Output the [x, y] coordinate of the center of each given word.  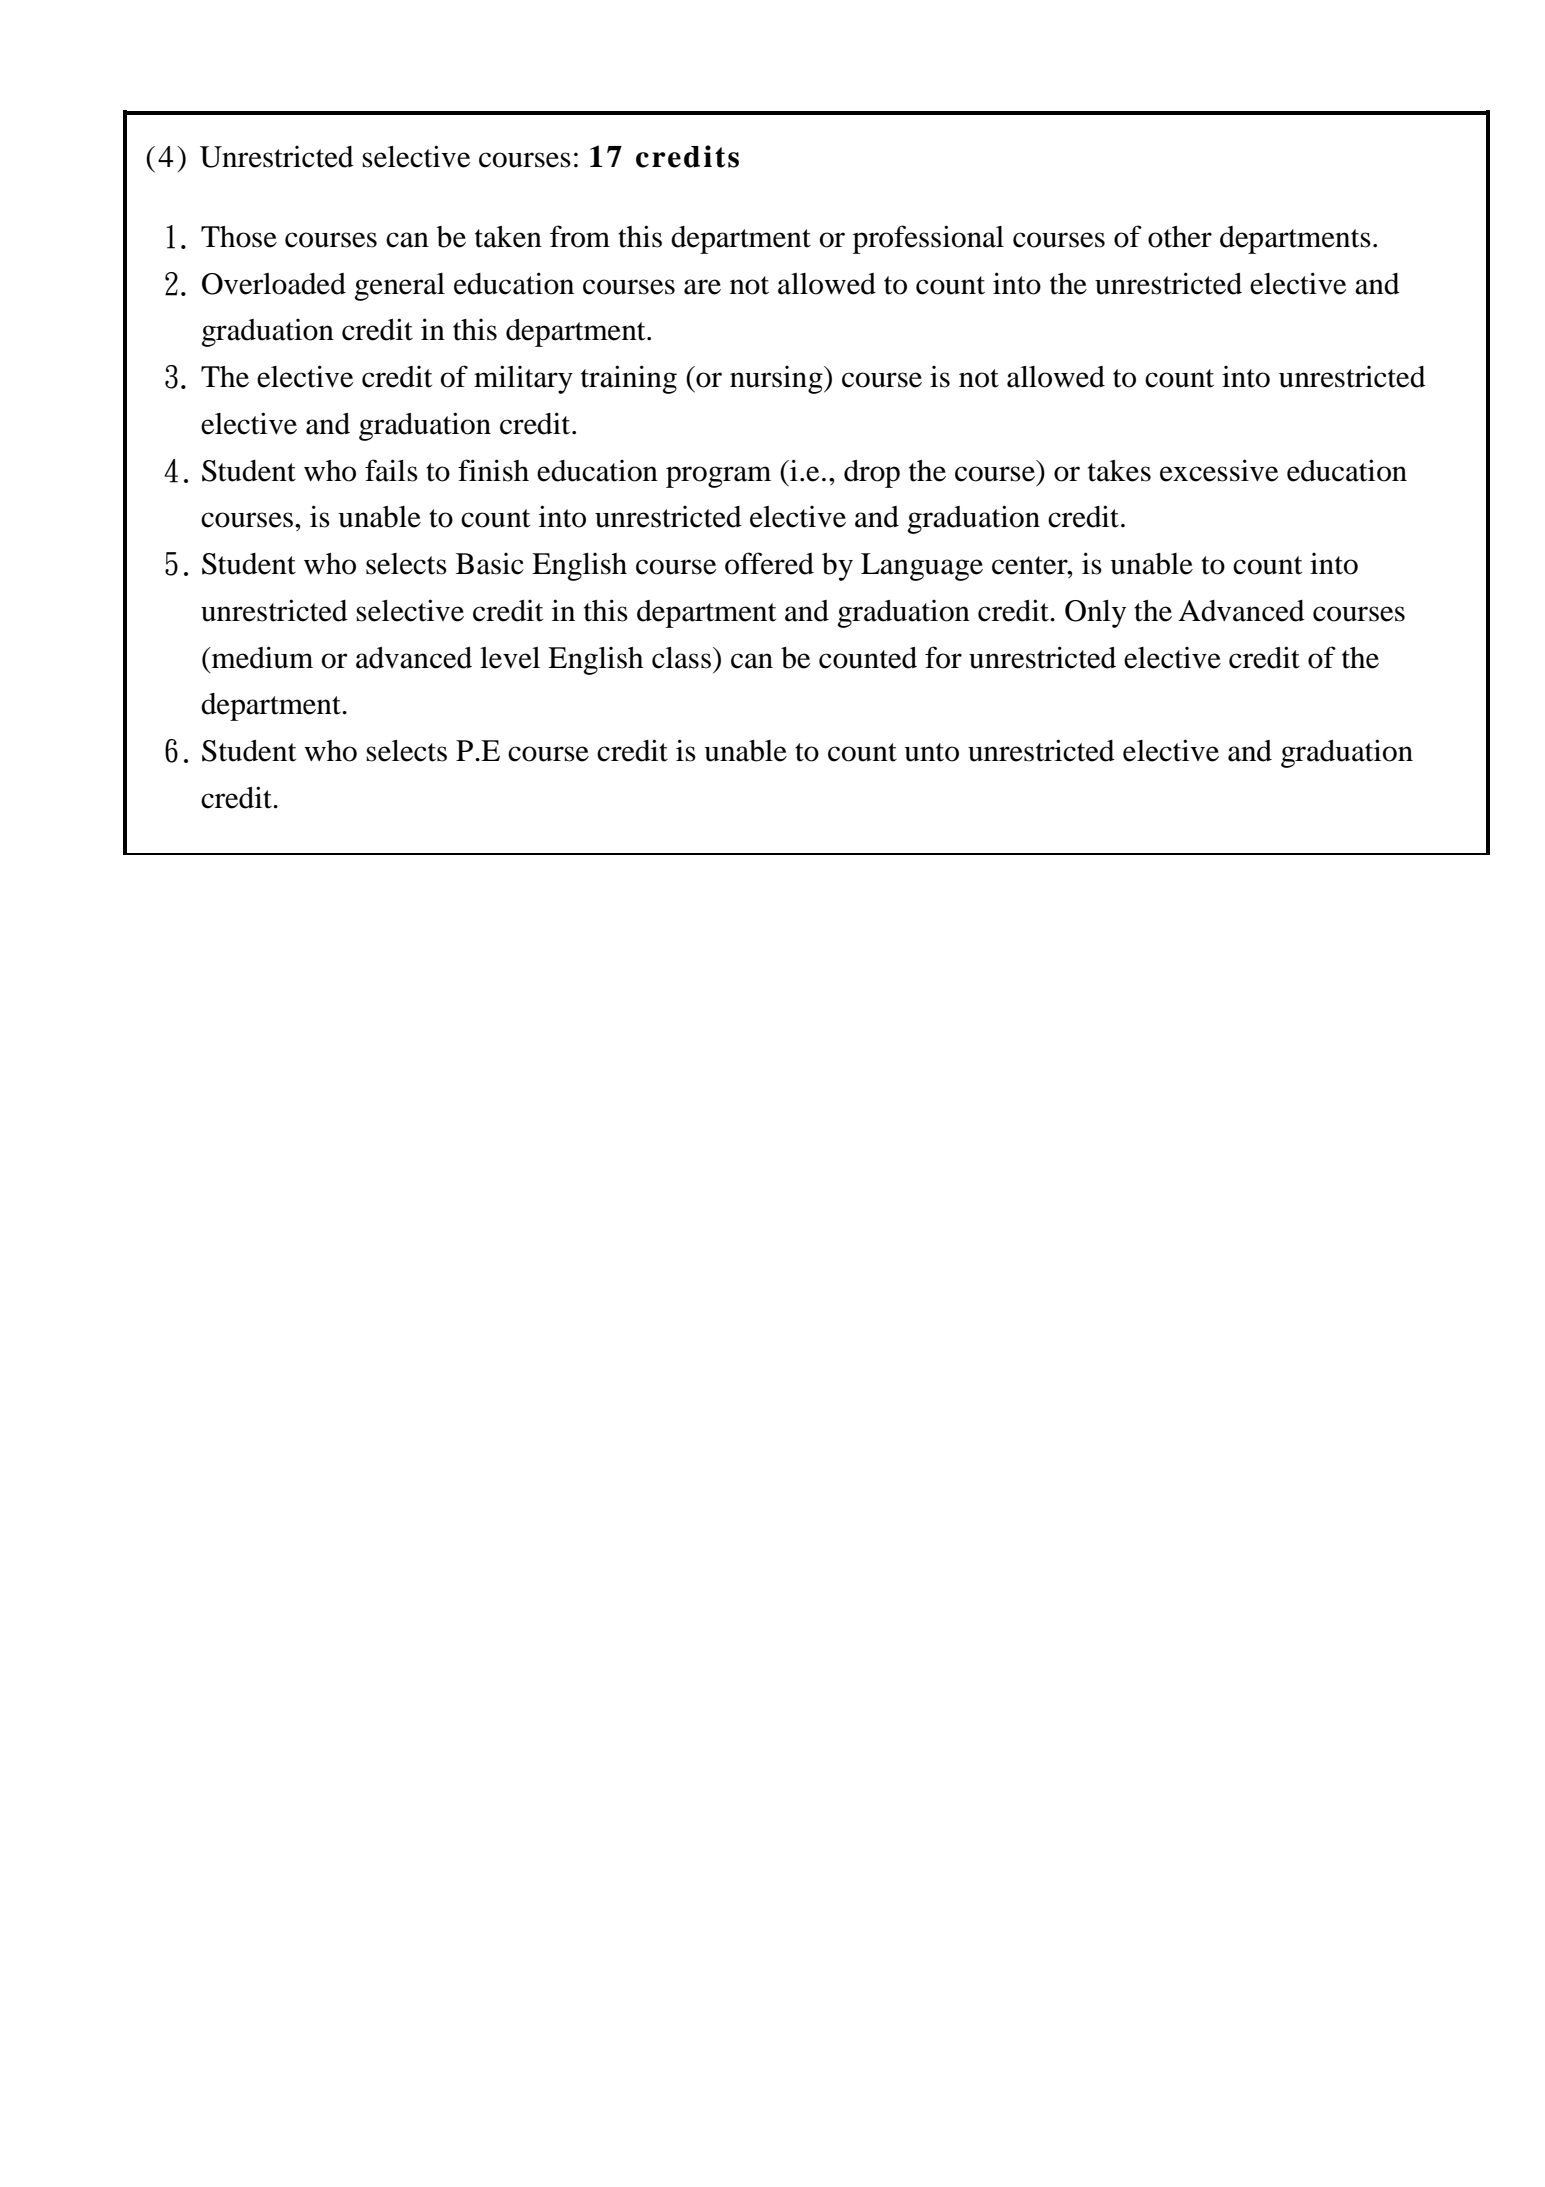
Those [239, 237]
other [1180, 237]
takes [1119, 471]
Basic [490, 564]
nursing [777, 380]
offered [769, 563]
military [523, 379]
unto [931, 752]
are [702, 287]
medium [261, 657]
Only [1095, 614]
